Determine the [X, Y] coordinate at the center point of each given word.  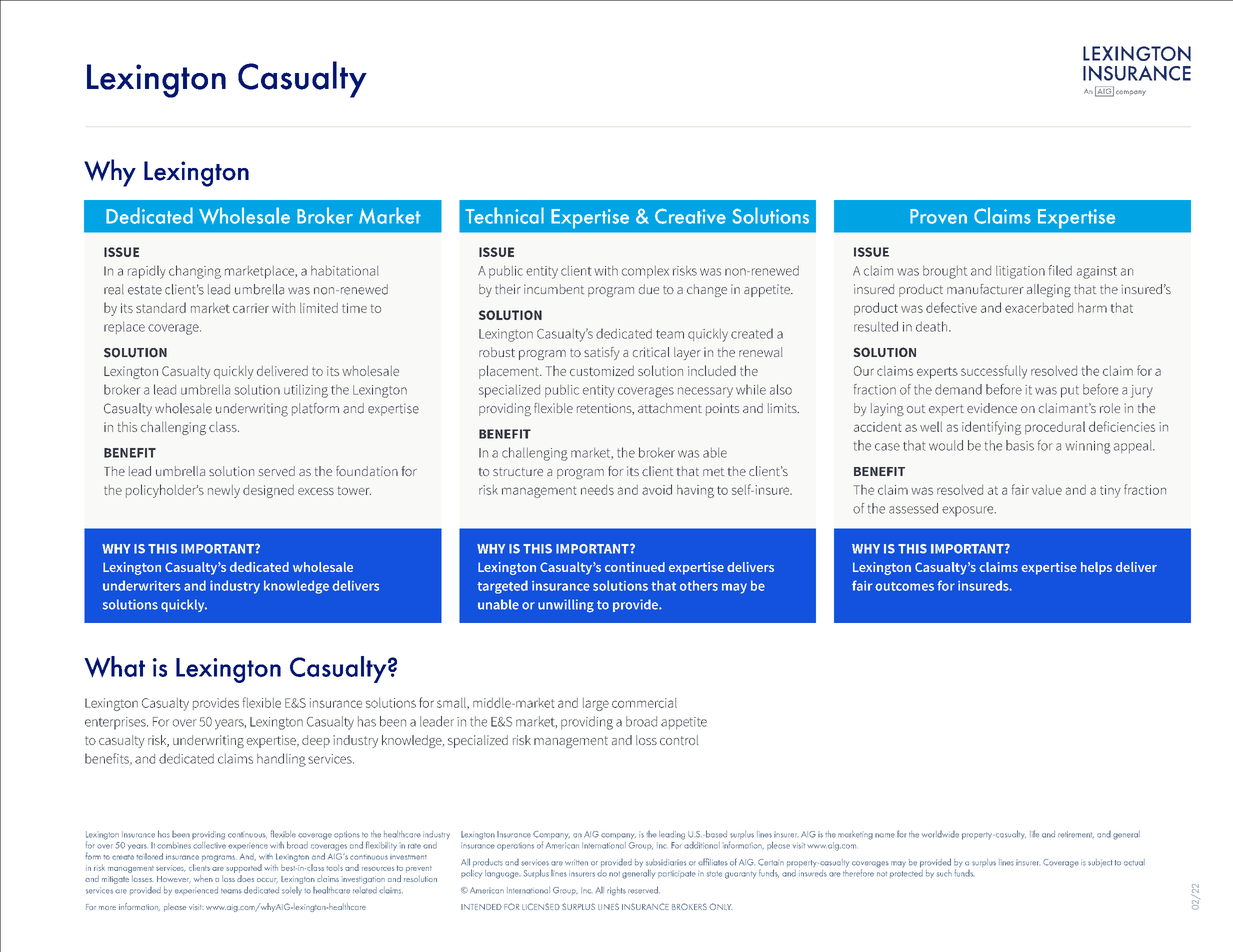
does [245, 878]
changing [195, 272]
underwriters [142, 585]
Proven [938, 216]
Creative [690, 216]
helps [1096, 568]
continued [635, 567]
